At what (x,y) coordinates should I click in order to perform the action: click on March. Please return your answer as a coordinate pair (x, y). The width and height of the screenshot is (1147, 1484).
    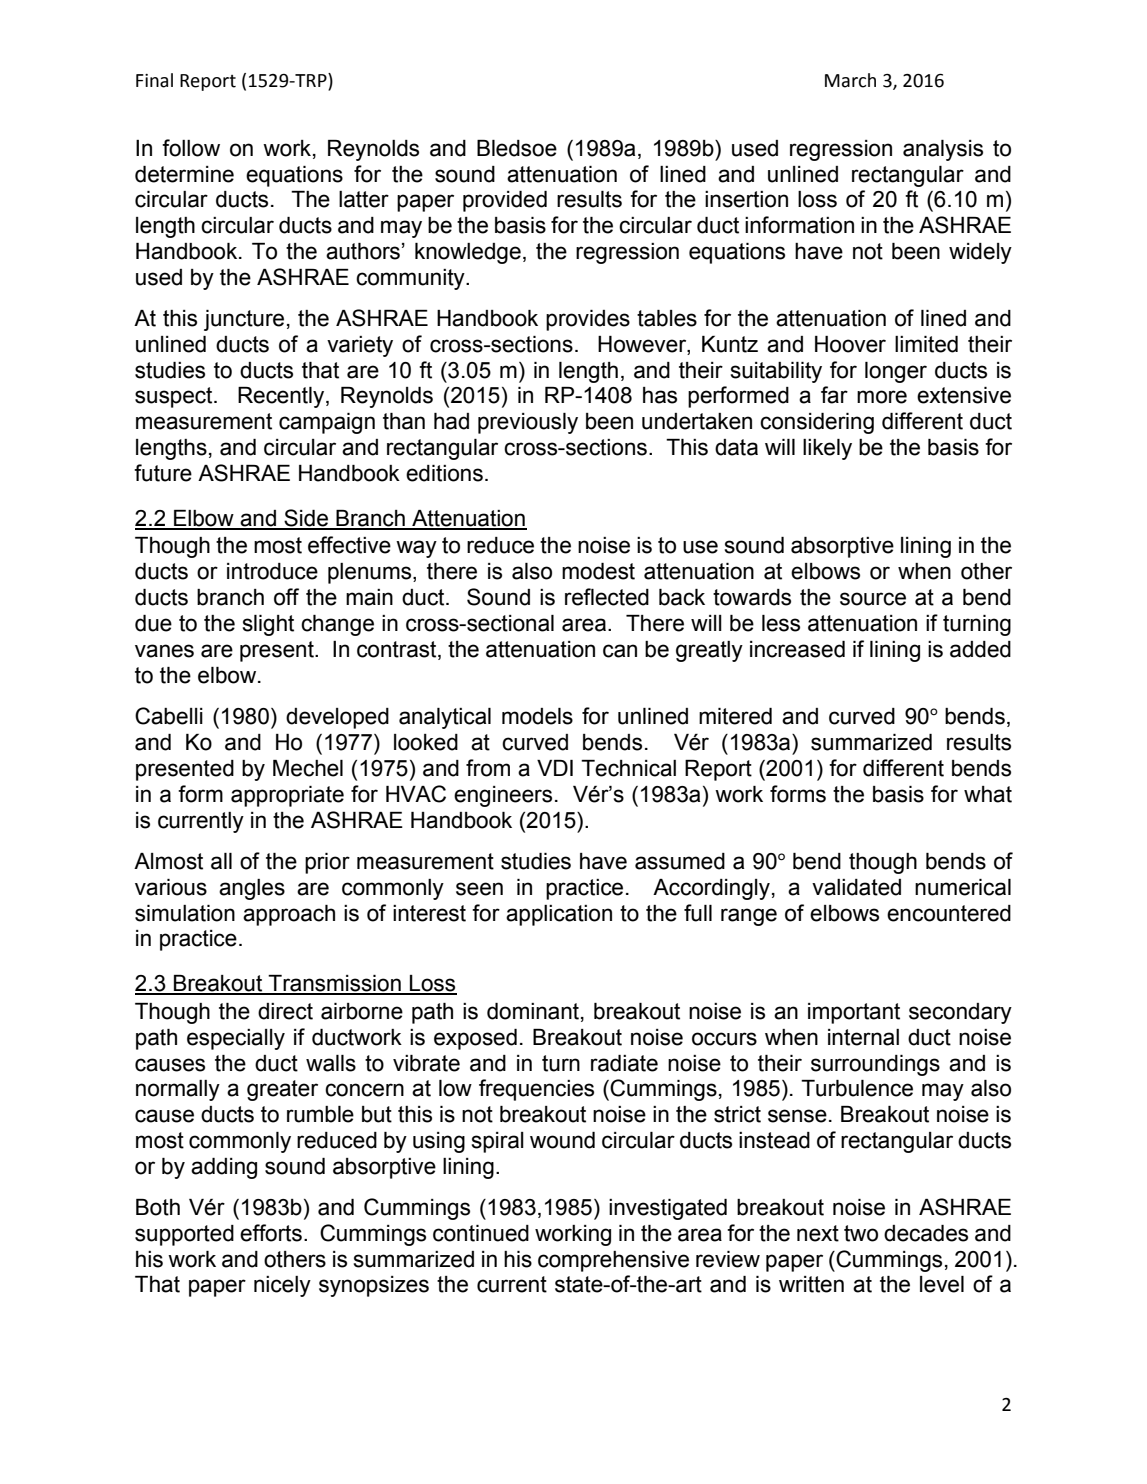
    Looking at the image, I should click on (850, 80).
